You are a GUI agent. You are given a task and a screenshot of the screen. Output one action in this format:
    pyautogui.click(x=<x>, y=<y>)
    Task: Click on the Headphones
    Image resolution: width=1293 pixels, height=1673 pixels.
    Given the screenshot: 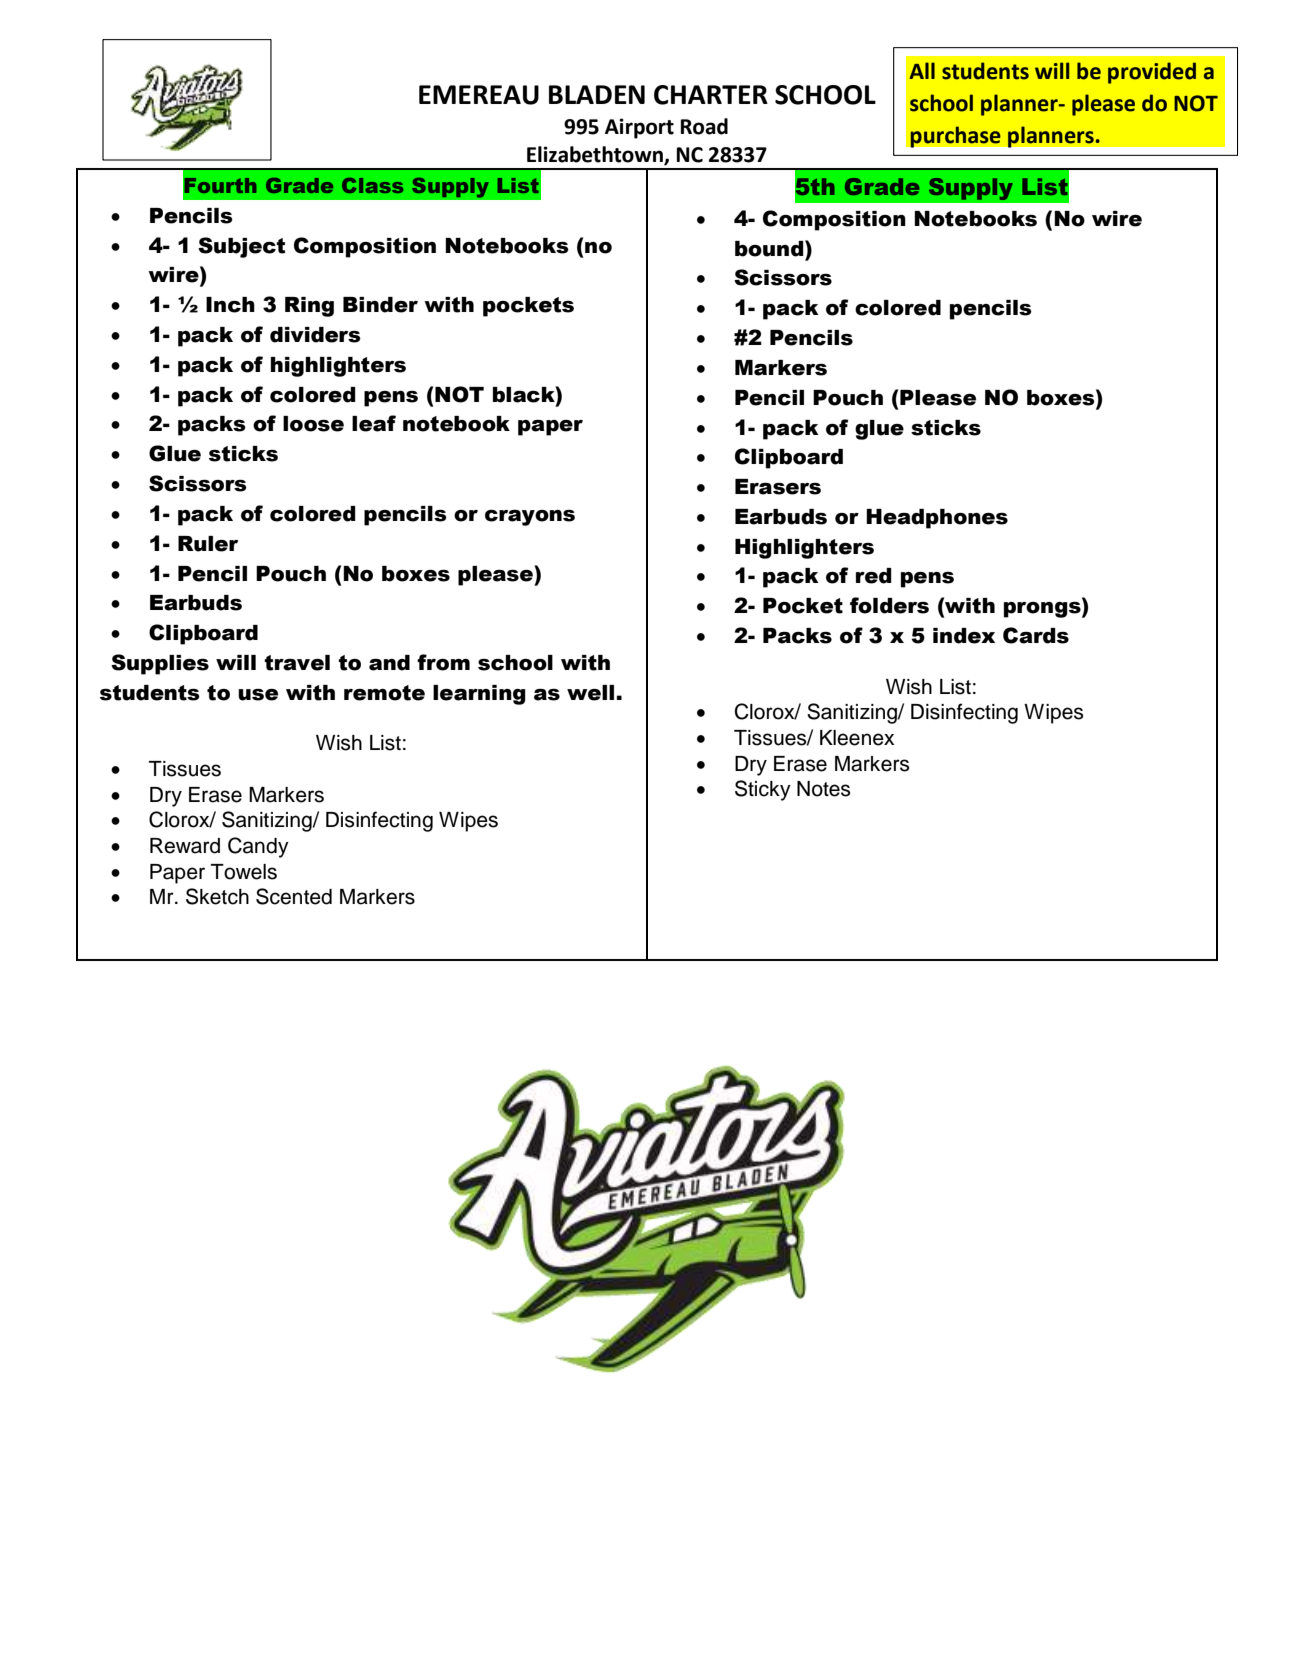 What is the action you would take?
    pyautogui.click(x=937, y=519)
